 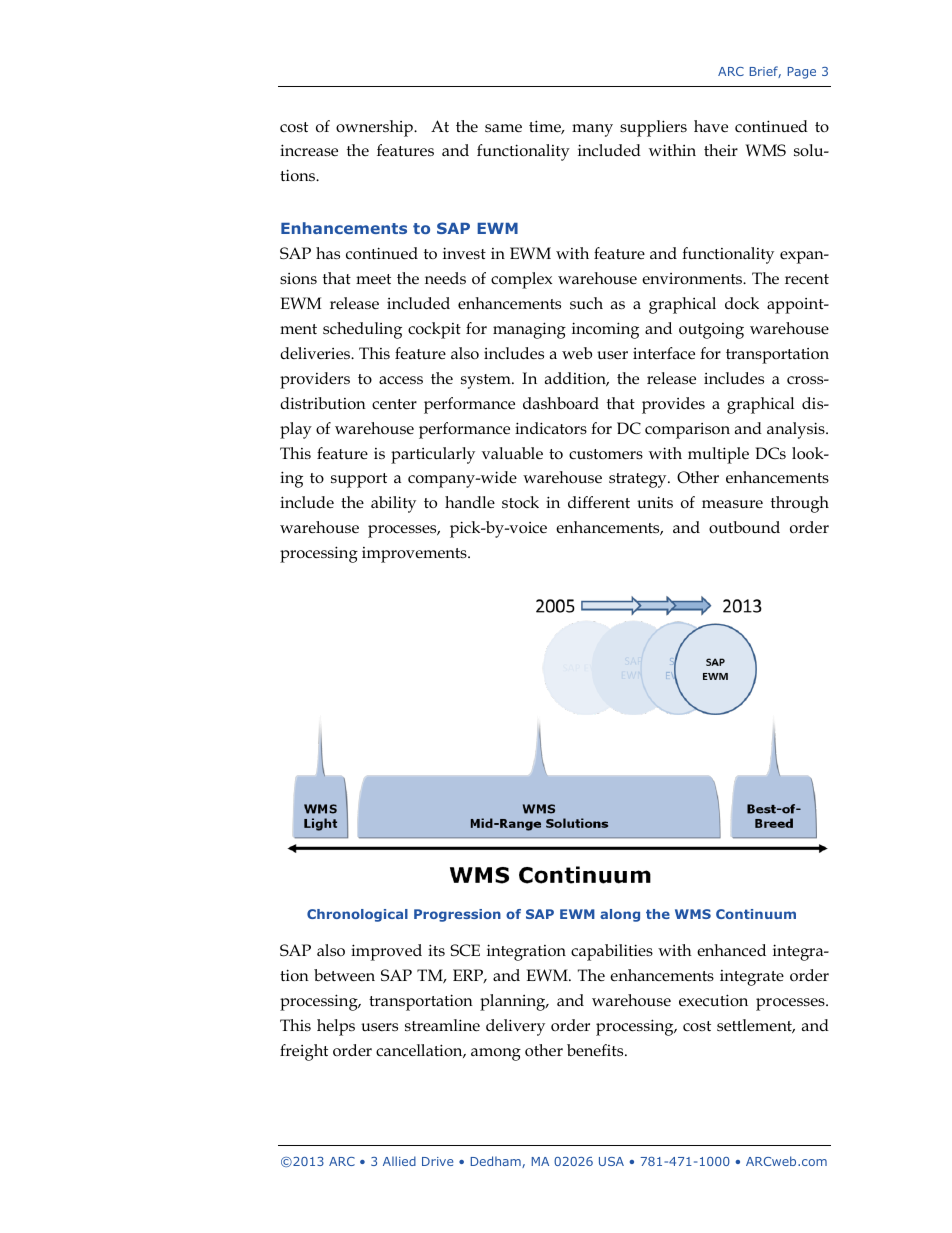 What do you see at coordinates (756, 914) in the screenshot?
I see `Continuum` at bounding box center [756, 914].
